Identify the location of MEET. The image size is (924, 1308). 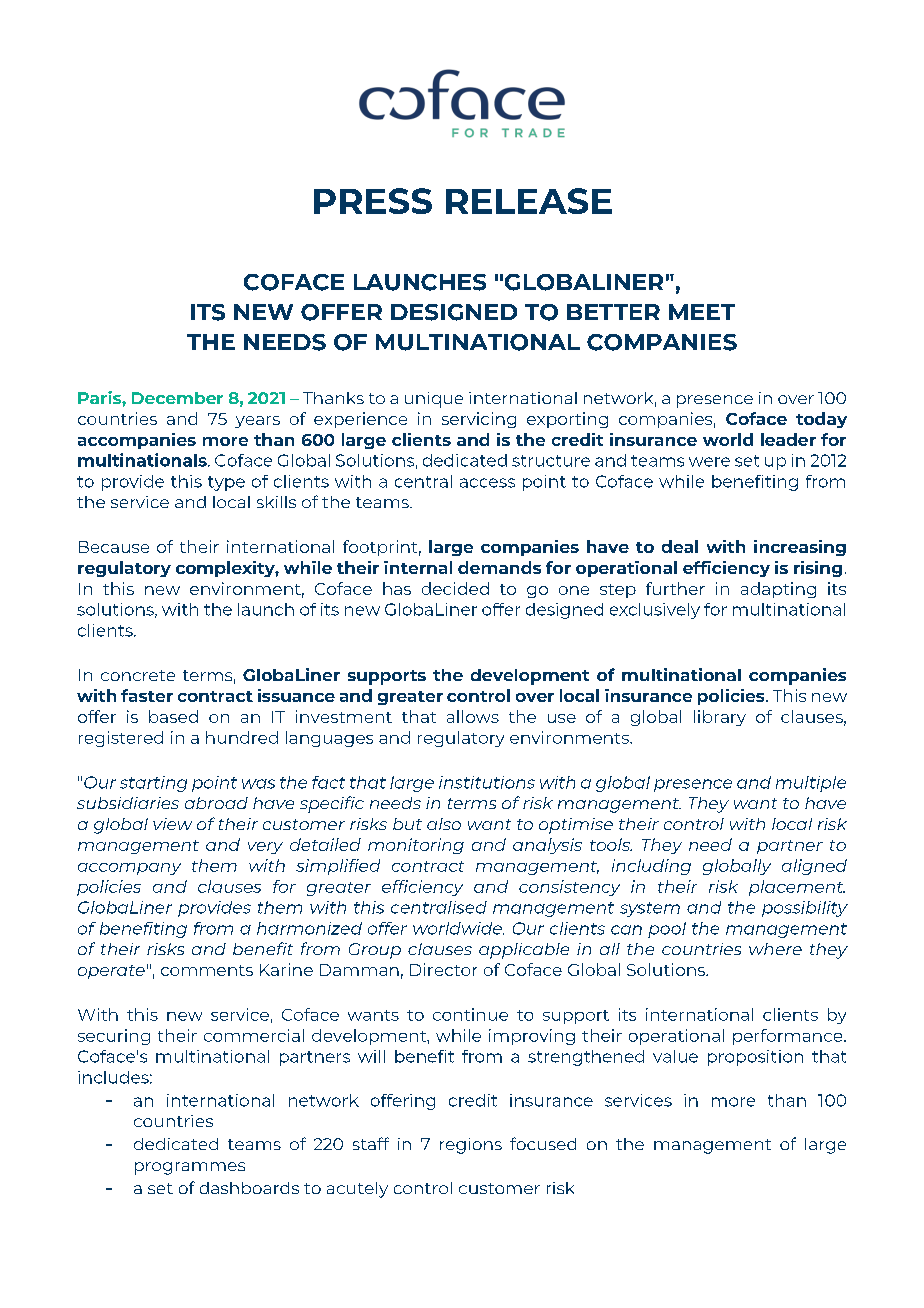
(702, 312).
